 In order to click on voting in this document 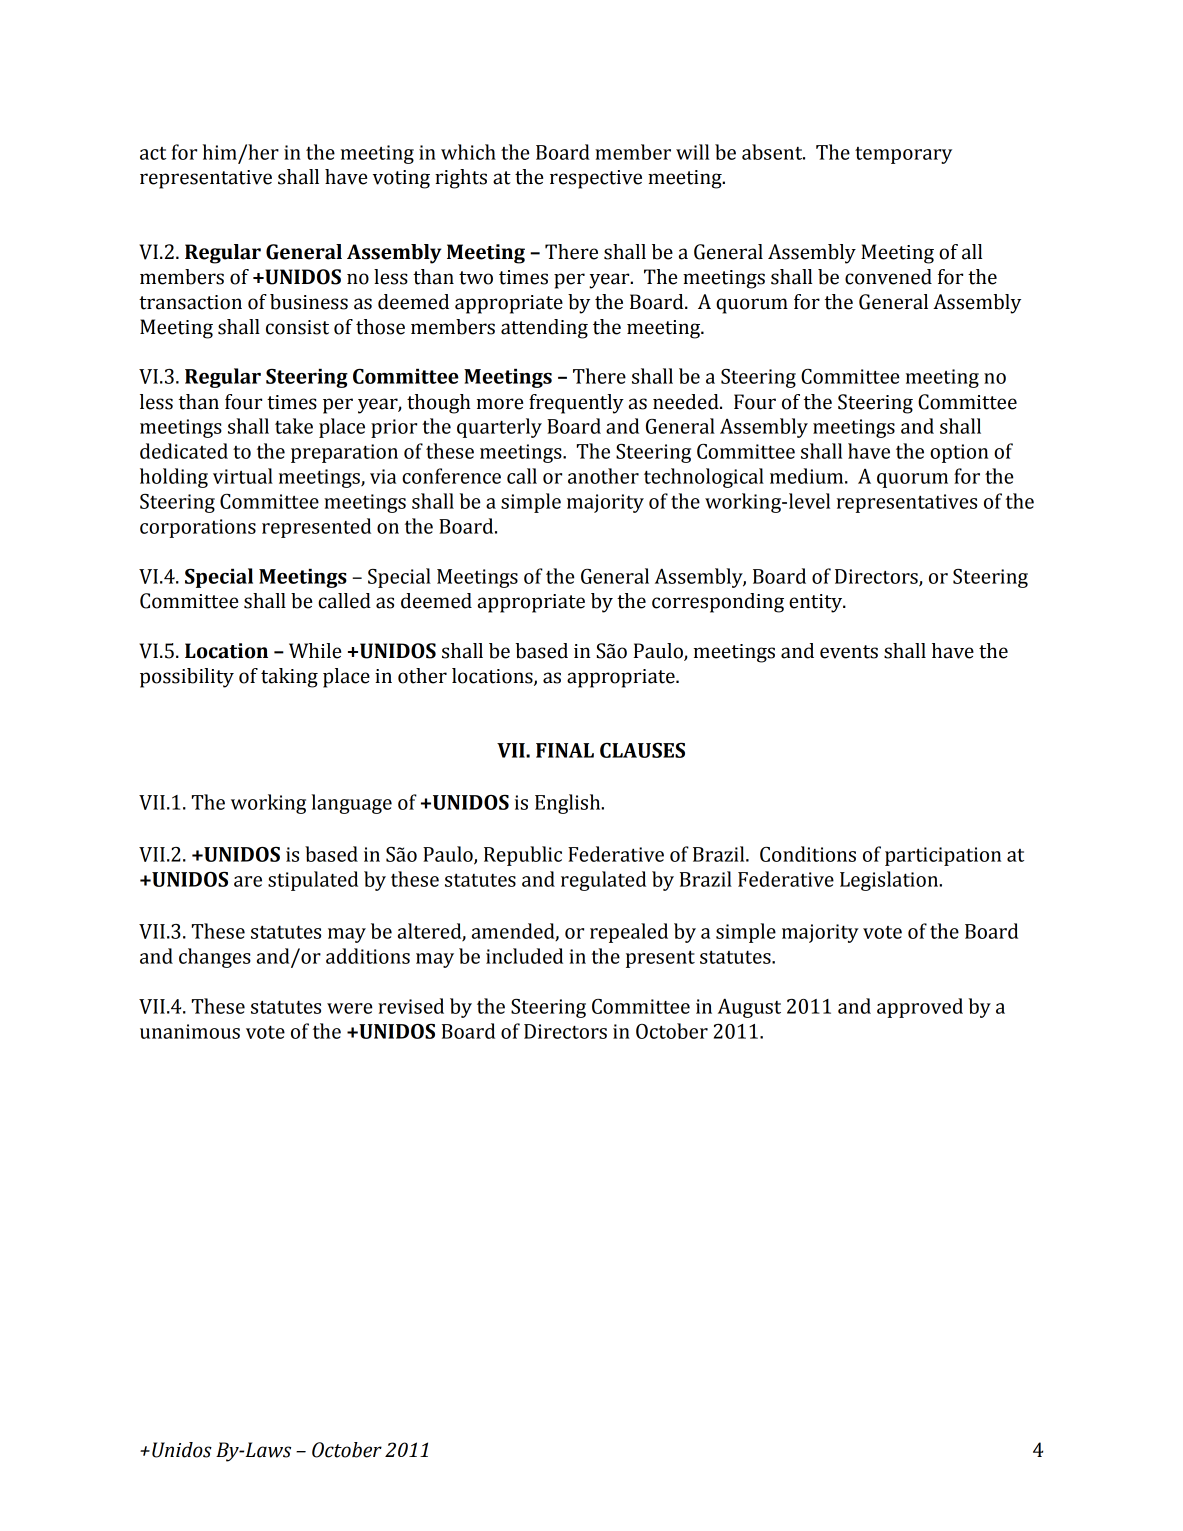, I will do `click(401, 179)`.
